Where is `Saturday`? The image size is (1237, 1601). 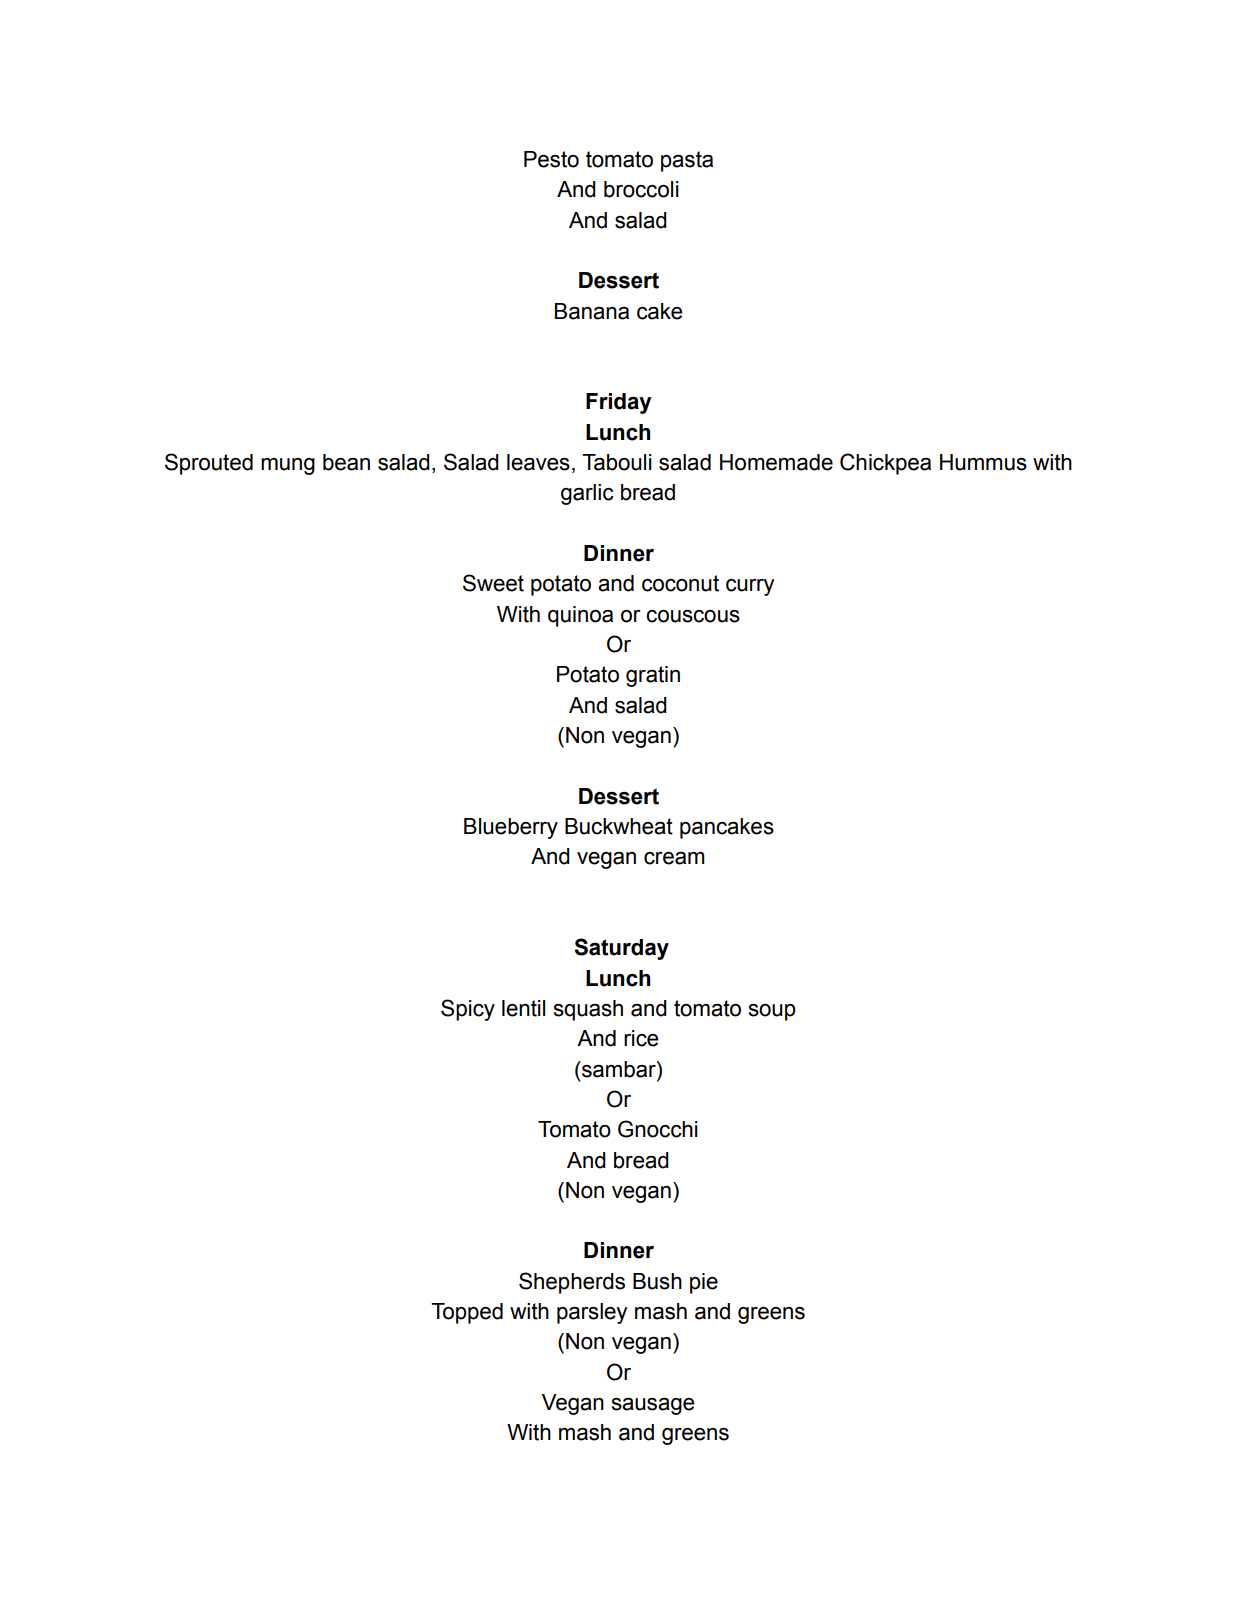 Saturday is located at coordinates (622, 949).
